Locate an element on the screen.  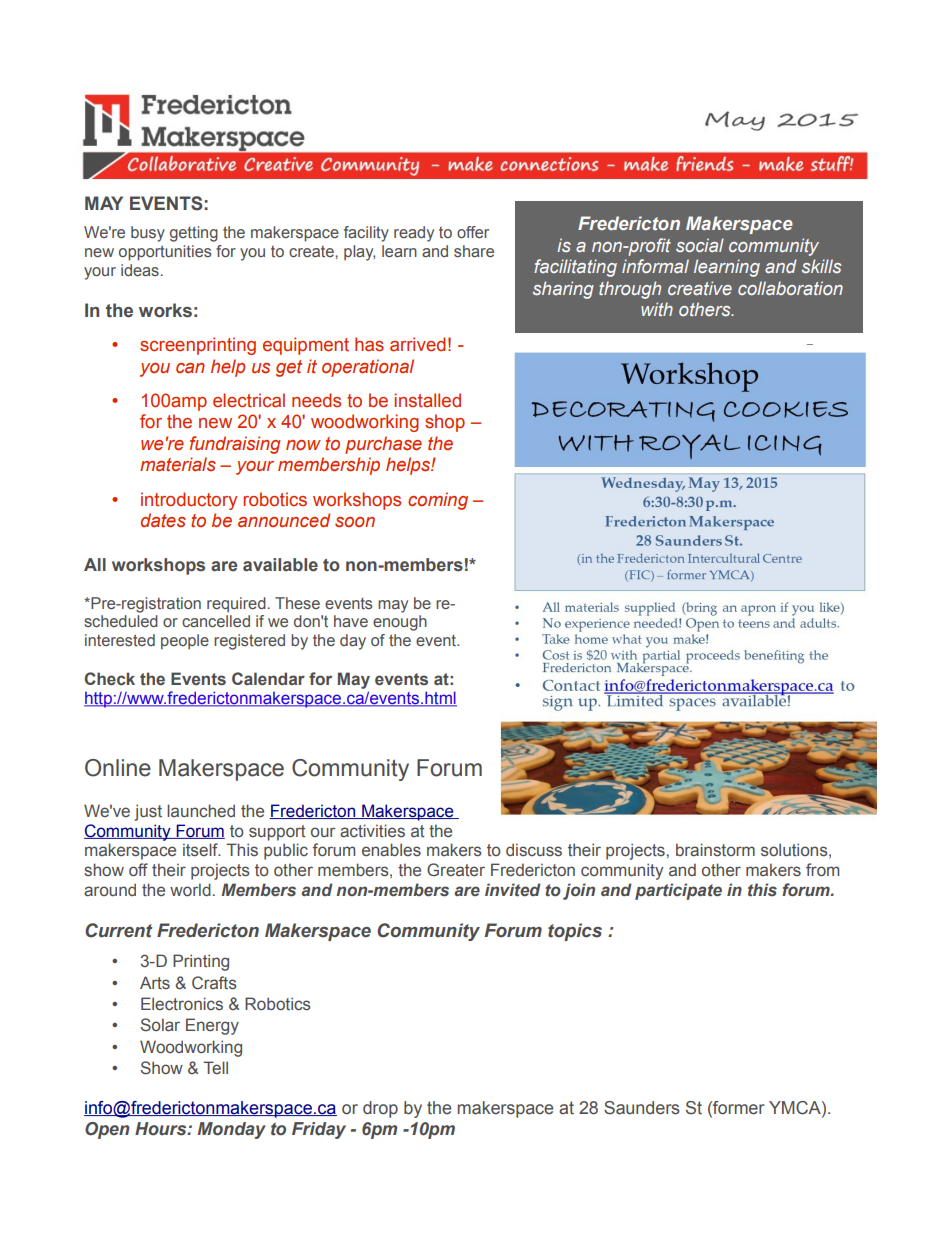
brainstorm is located at coordinates (715, 850).
